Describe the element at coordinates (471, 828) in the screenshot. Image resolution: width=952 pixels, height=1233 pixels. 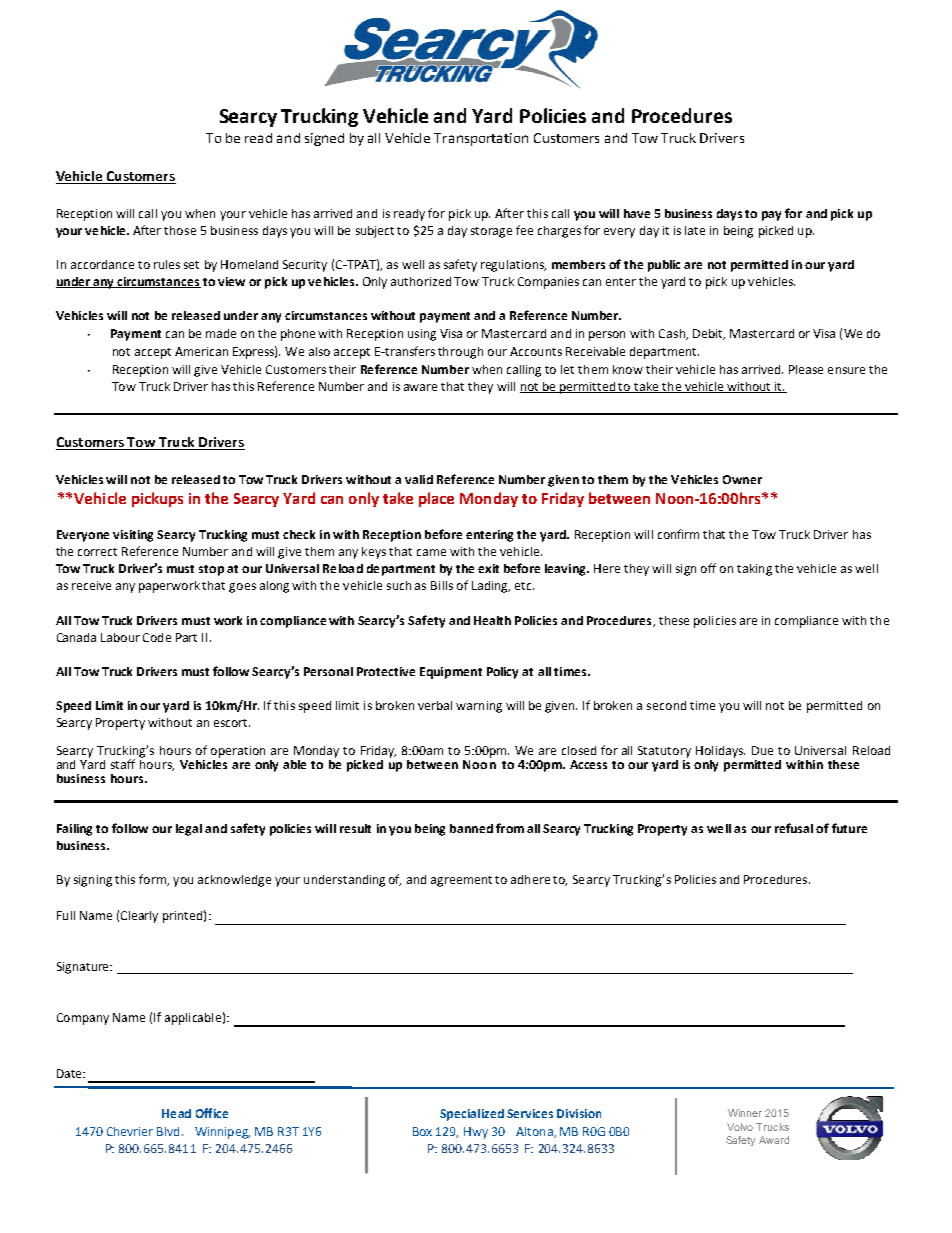
I see `banned` at that location.
